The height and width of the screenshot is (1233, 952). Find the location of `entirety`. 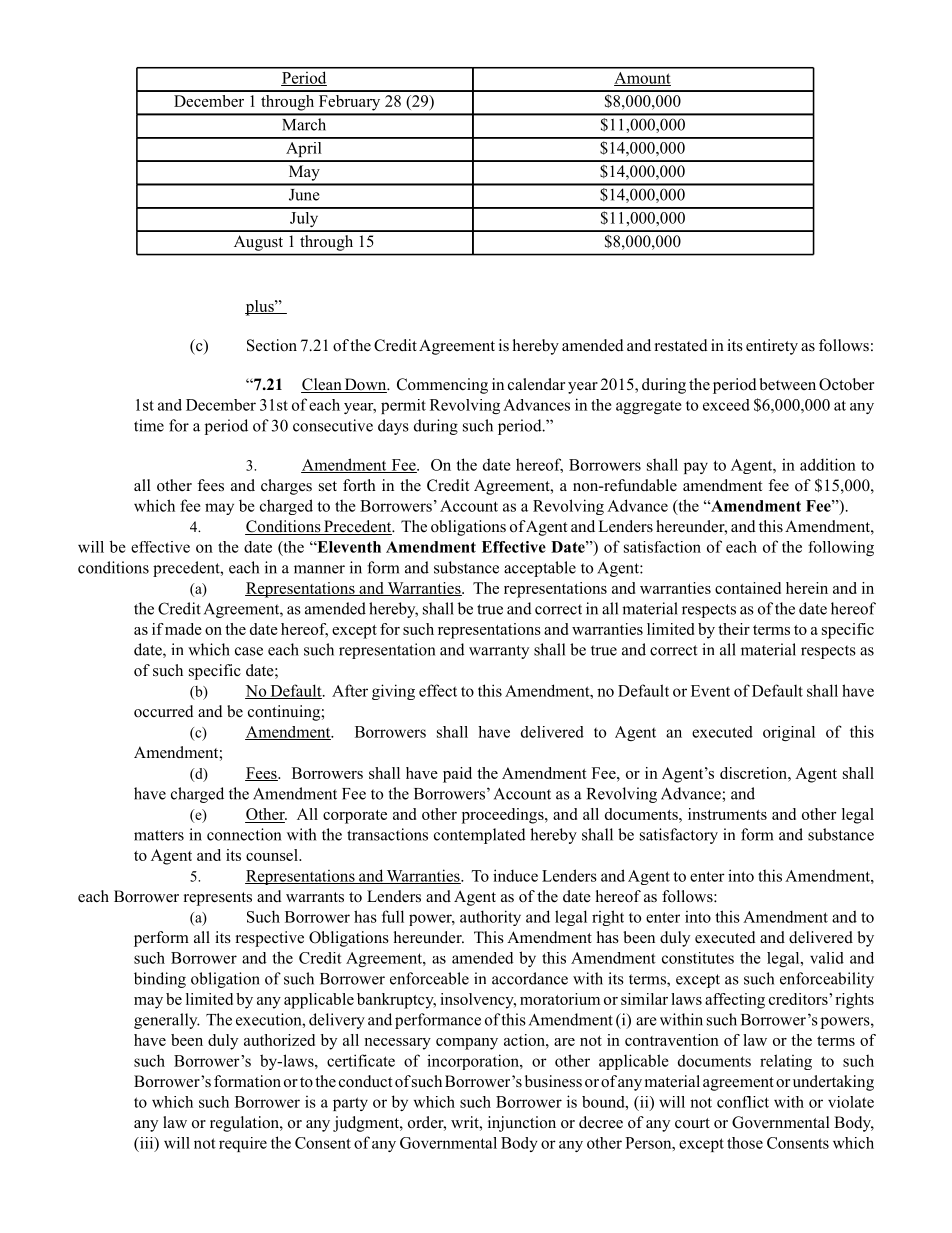

entirety is located at coordinates (772, 347).
